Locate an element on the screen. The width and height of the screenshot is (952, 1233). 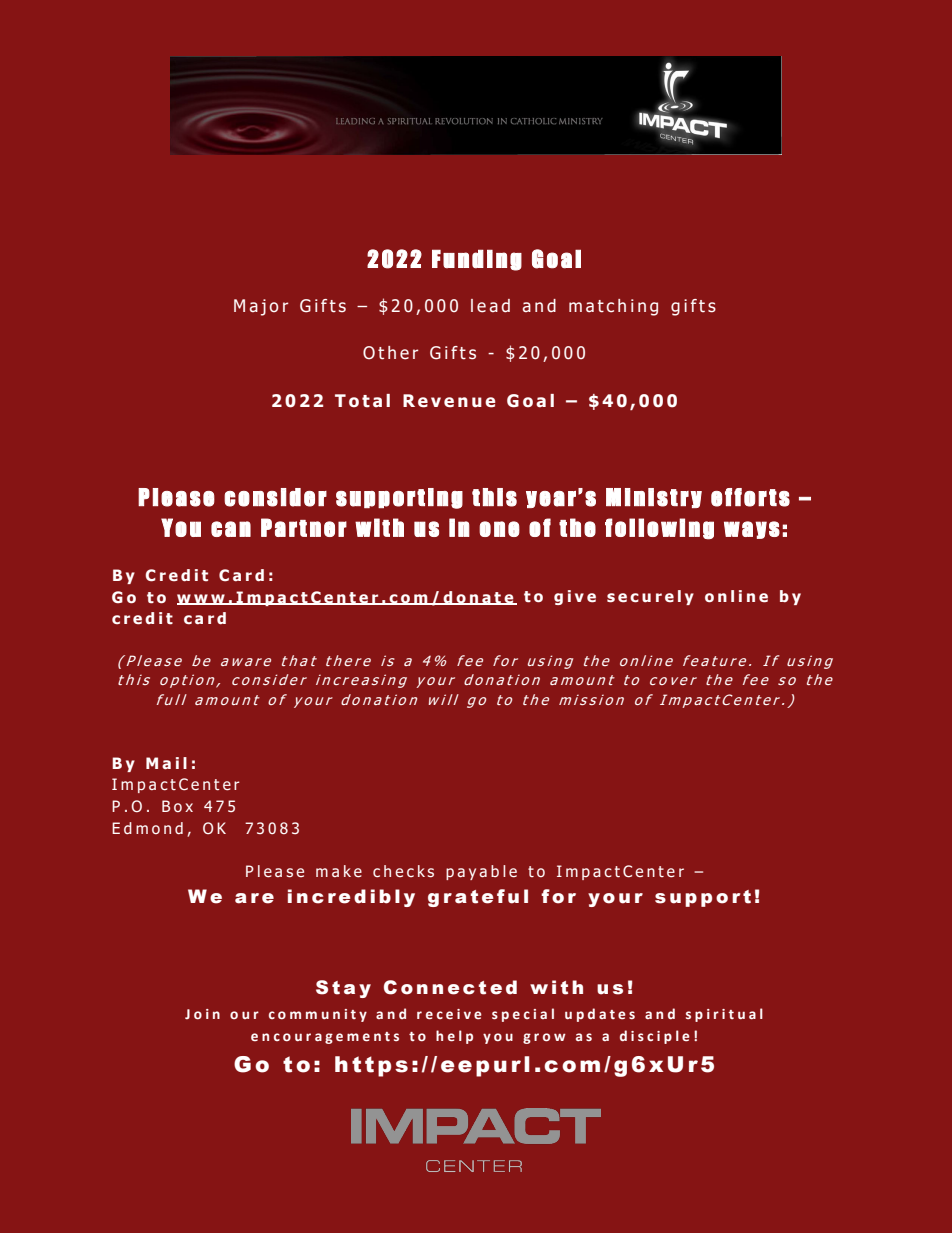
Major is located at coordinates (261, 307).
